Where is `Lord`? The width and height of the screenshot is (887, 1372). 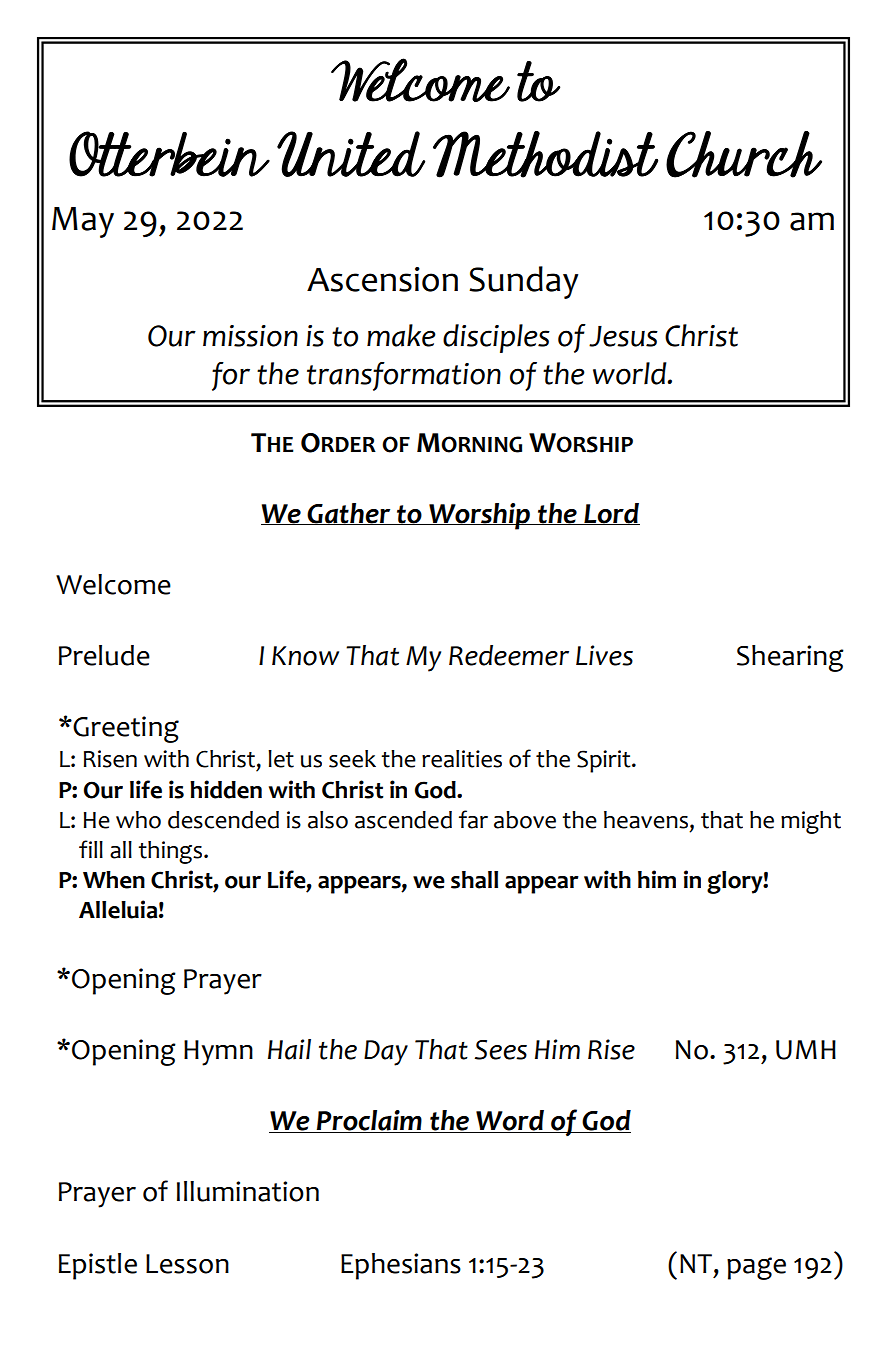
Lord is located at coordinates (611, 514).
